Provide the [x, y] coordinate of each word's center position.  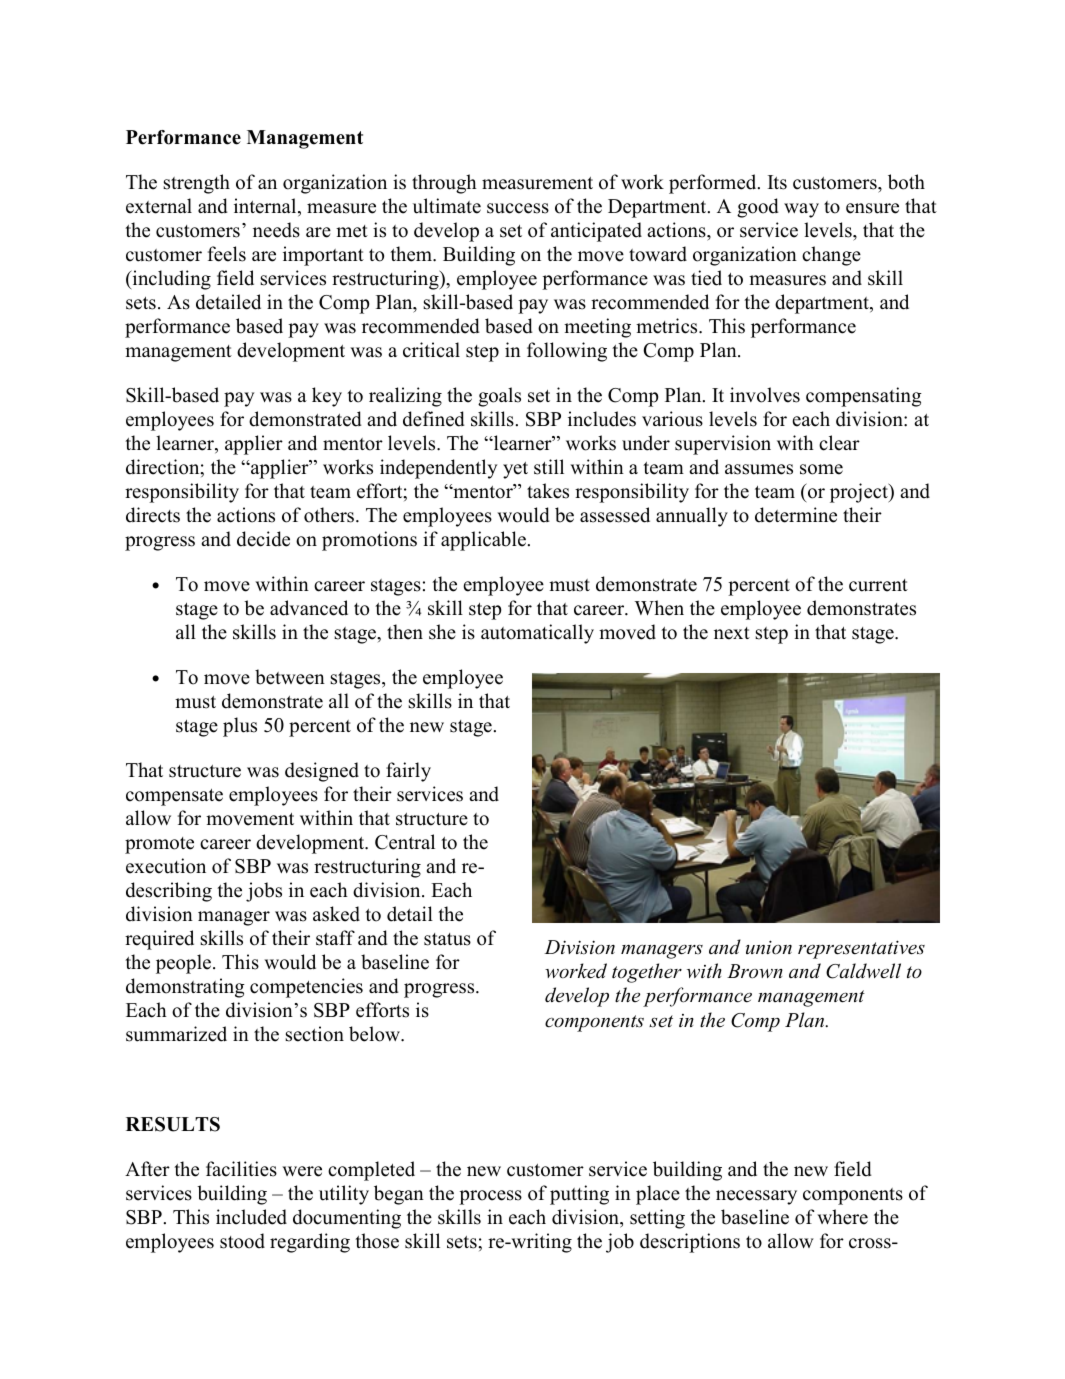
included [251, 1217]
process [490, 1197]
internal [266, 207]
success [518, 208]
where [842, 1217]
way [801, 210]
